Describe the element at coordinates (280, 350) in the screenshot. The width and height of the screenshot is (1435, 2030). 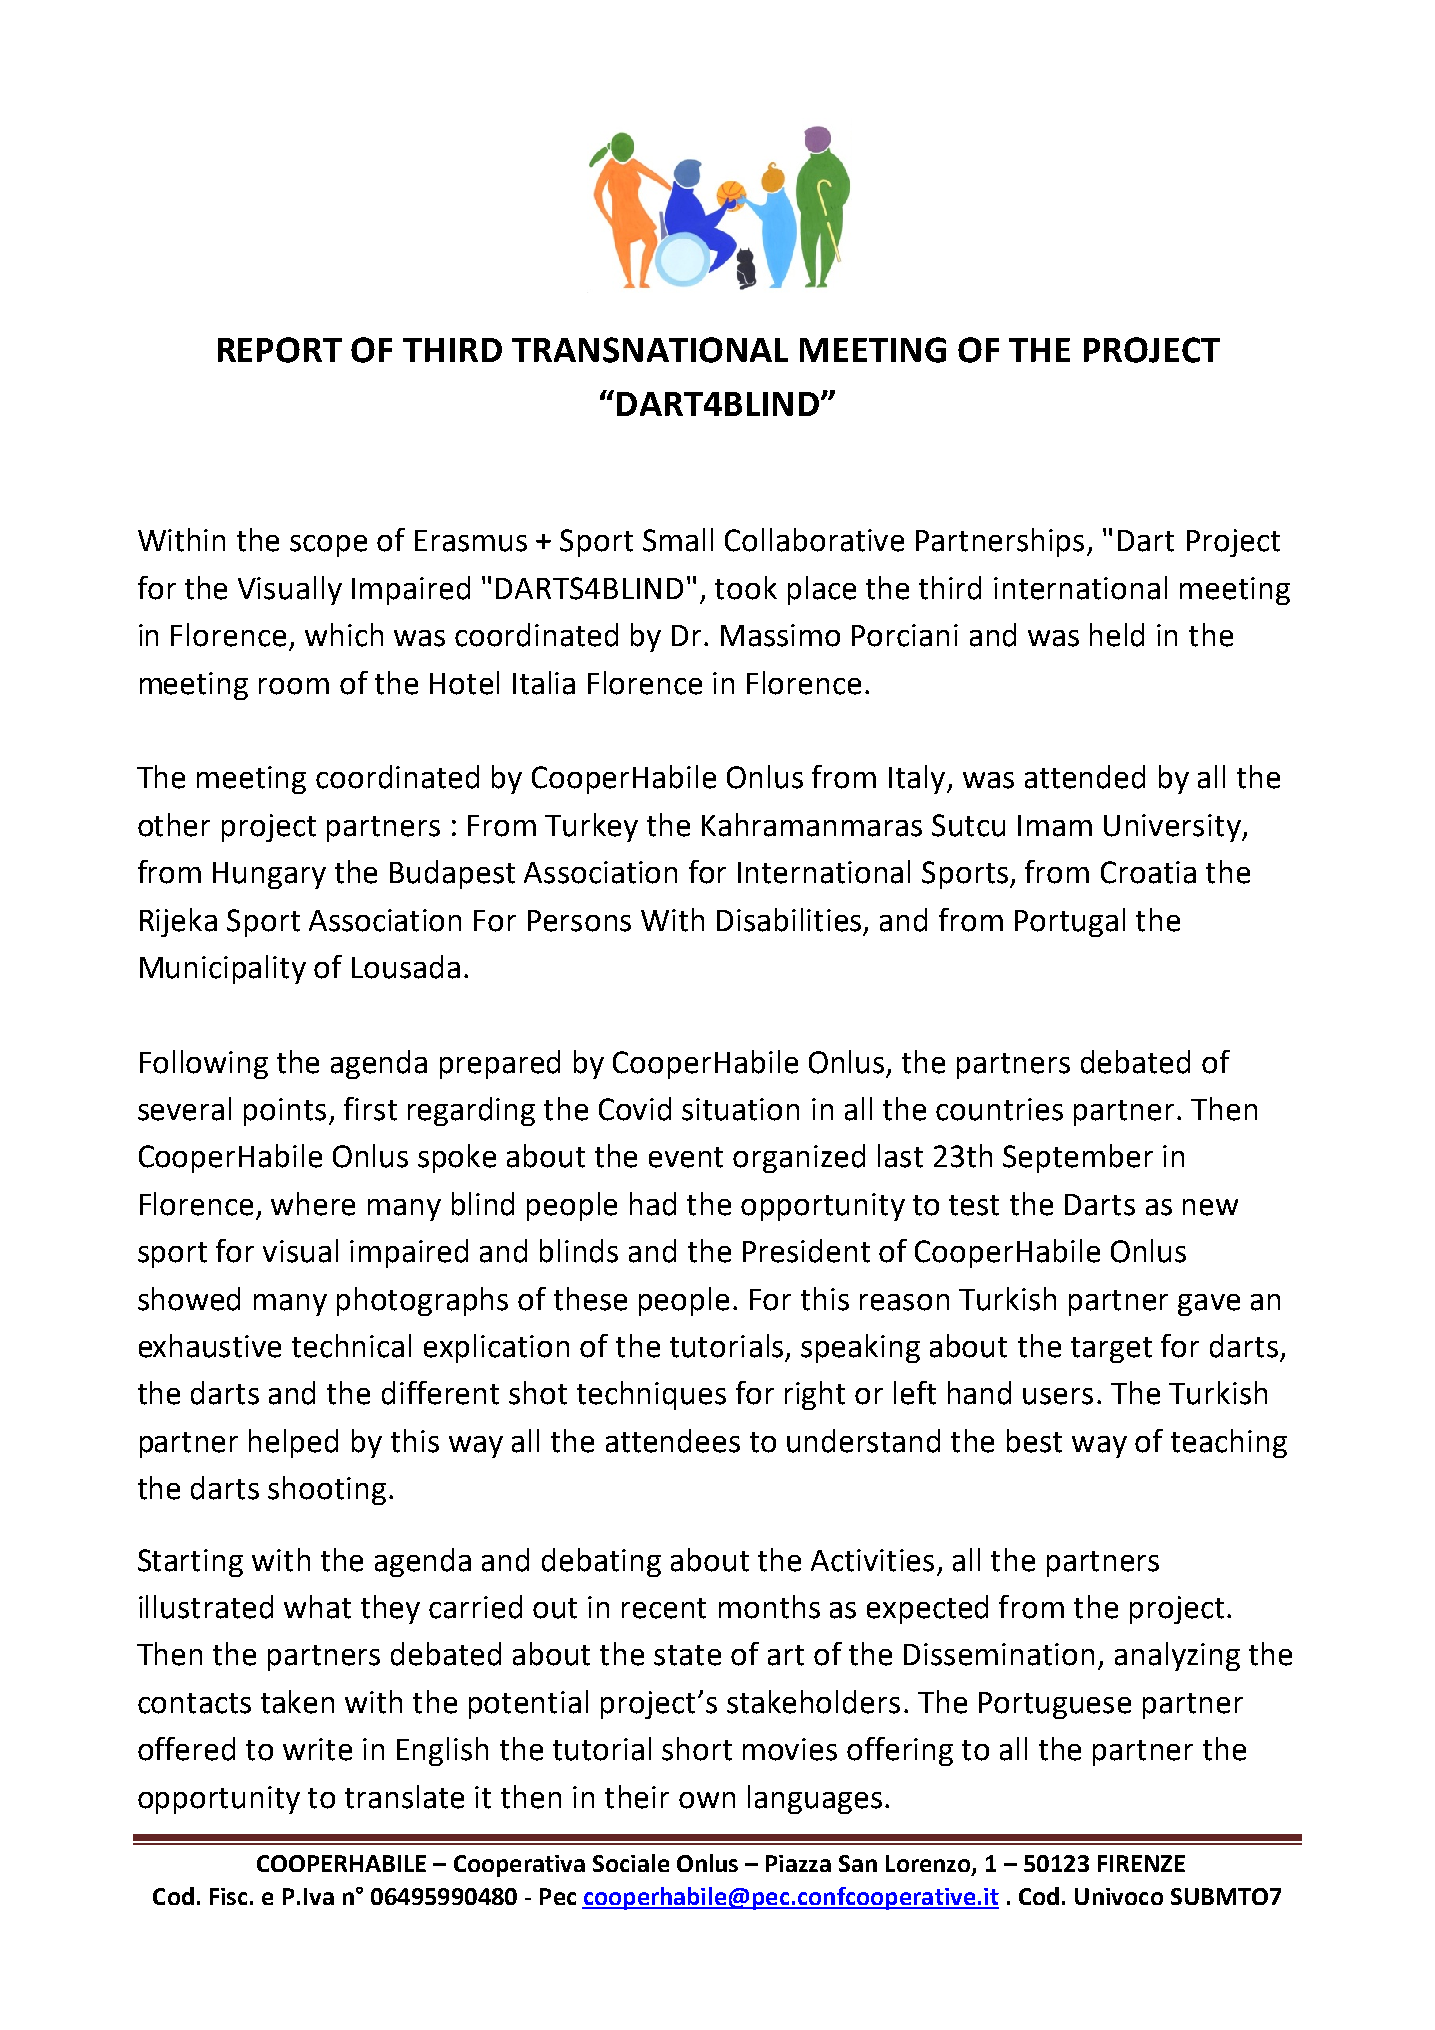
I see `REPORT` at that location.
